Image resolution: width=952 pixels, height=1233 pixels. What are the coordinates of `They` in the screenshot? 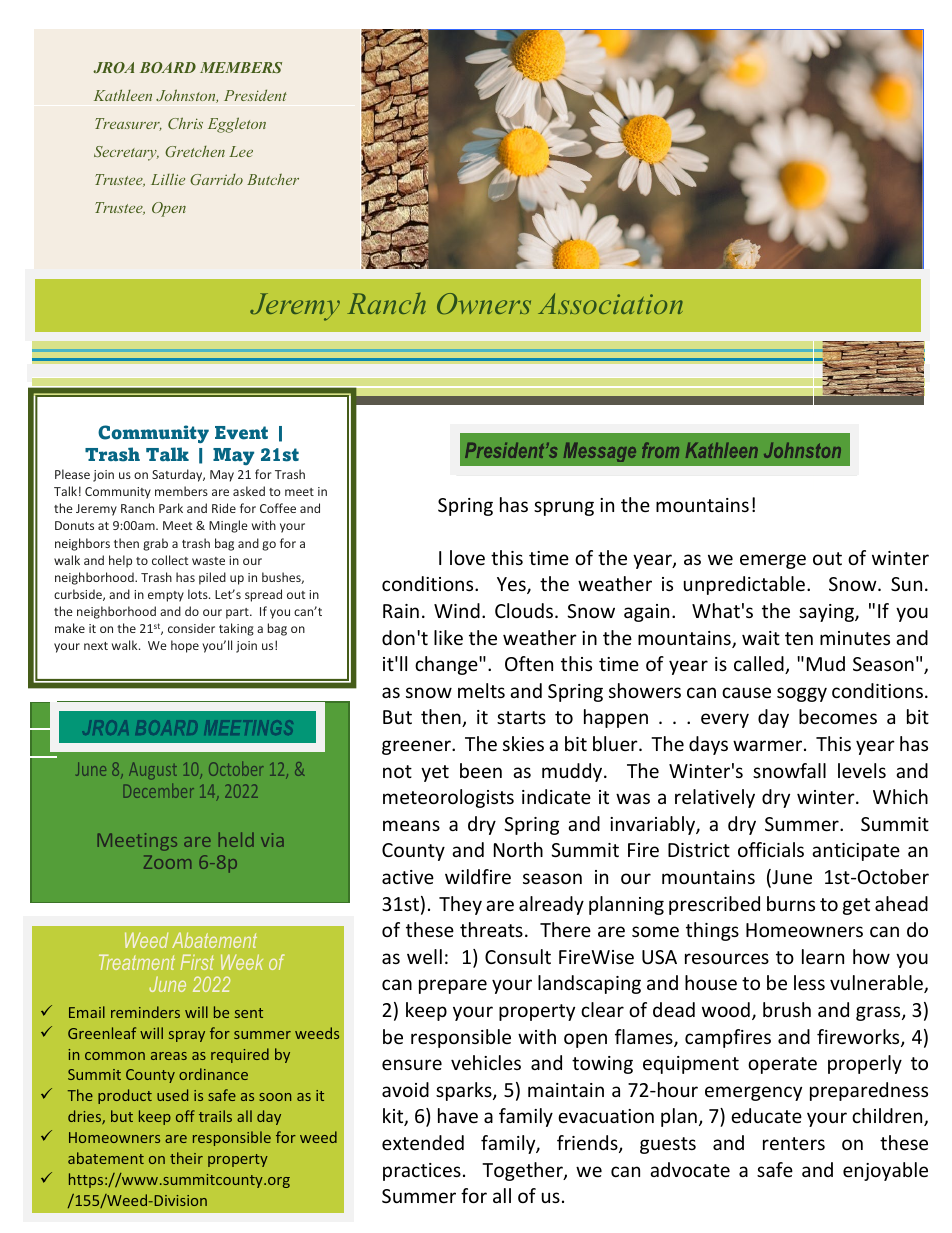 It's located at (460, 905).
